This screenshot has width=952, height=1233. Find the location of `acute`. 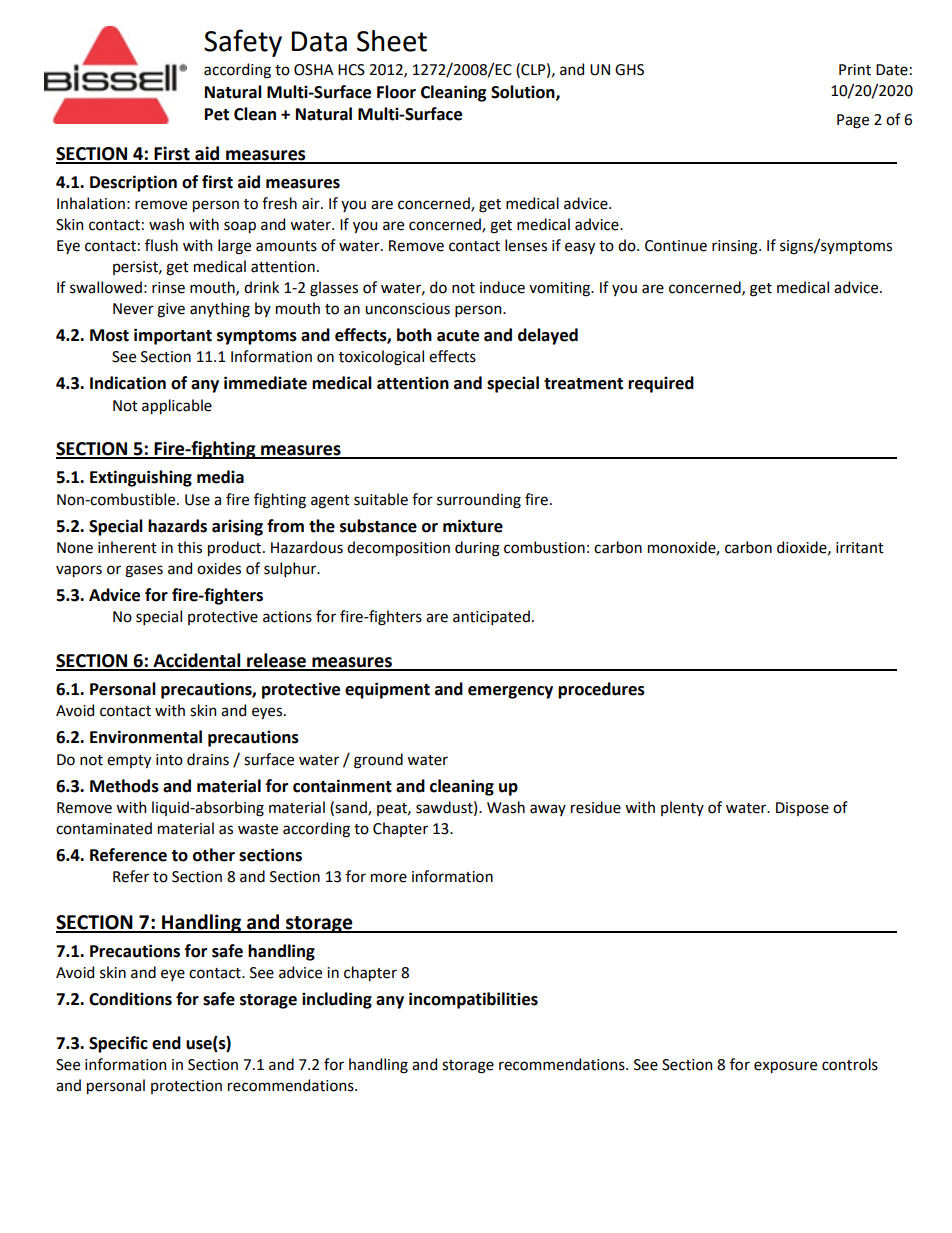

acute is located at coordinates (458, 336).
